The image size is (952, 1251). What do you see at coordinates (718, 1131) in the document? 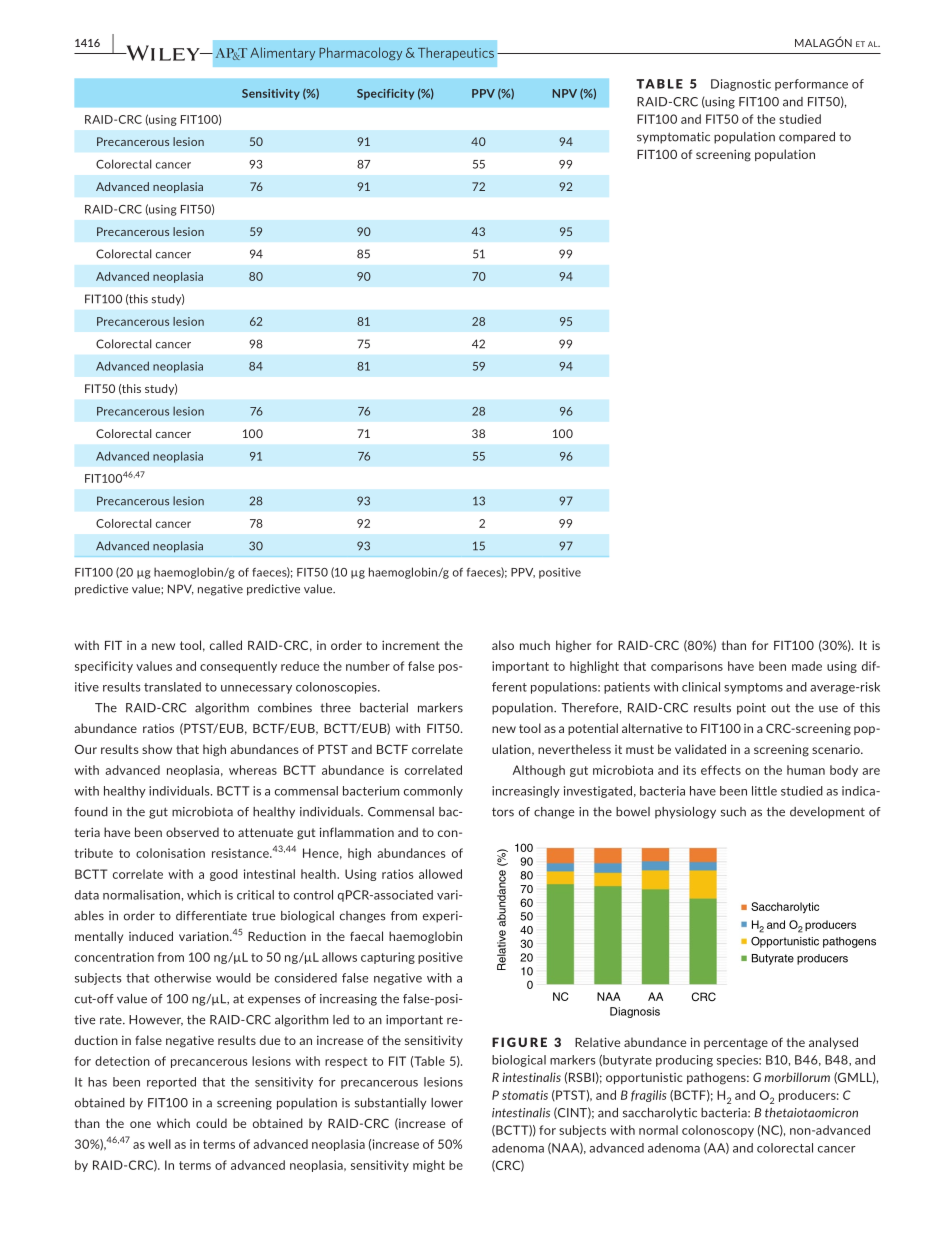
I see `colonoscopy` at bounding box center [718, 1131].
